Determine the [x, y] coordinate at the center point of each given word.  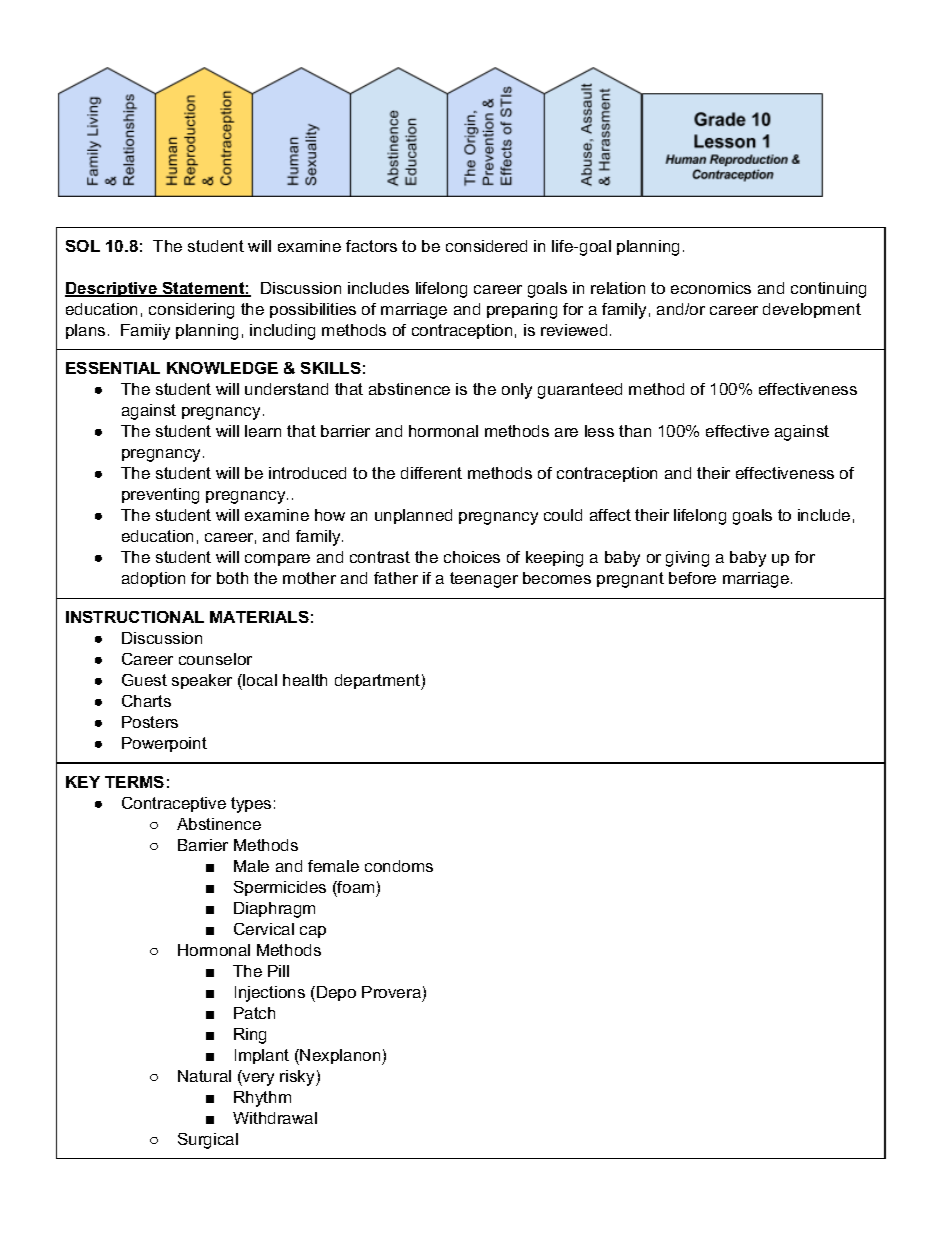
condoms [399, 866]
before [692, 578]
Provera [391, 992]
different [431, 473]
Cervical [264, 929]
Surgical [208, 1141]
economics [711, 288]
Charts [146, 701]
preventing [160, 496]
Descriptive [112, 289]
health [305, 680]
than [635, 431]
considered [486, 246]
